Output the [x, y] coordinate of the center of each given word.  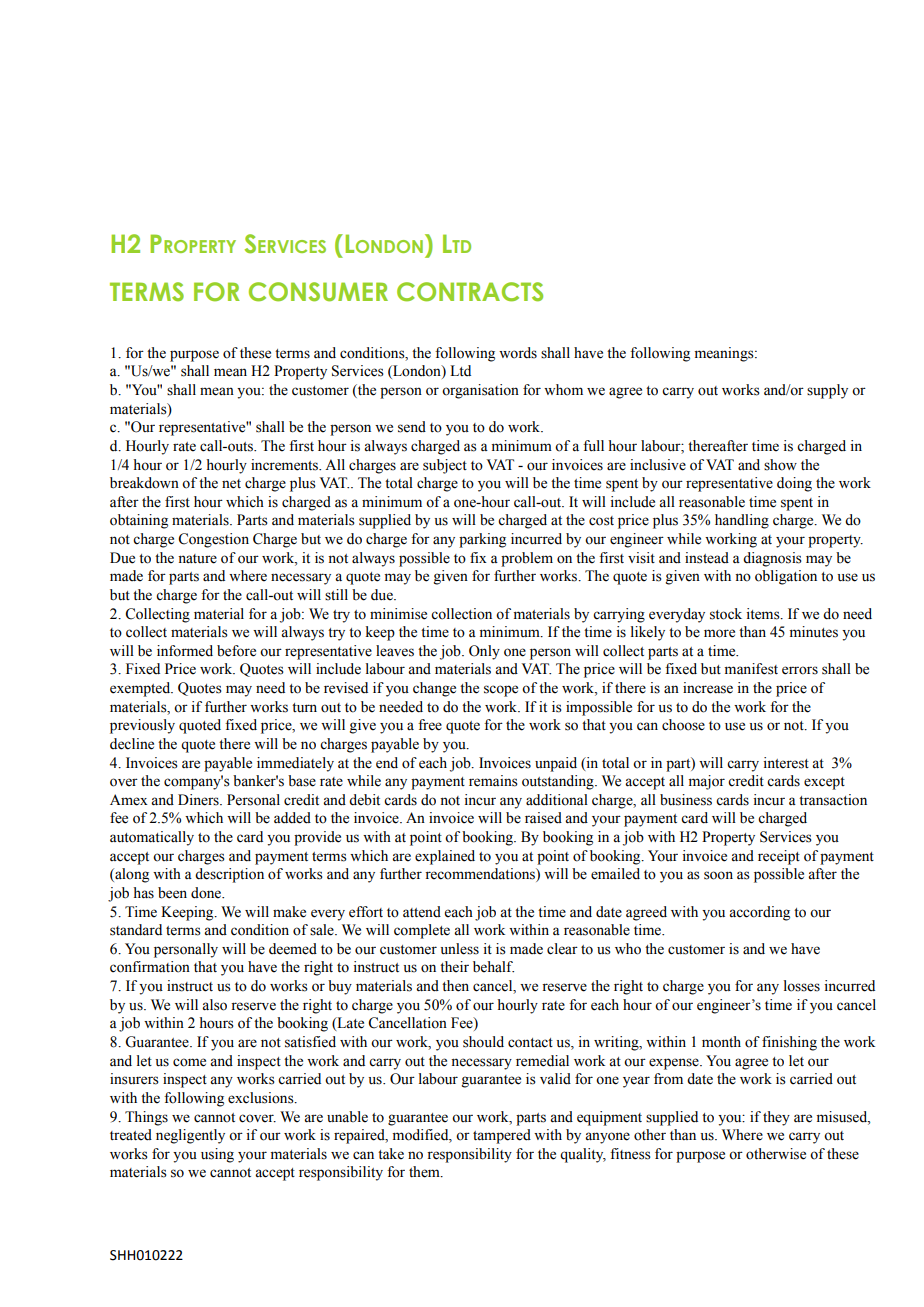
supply [827, 391]
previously [142, 726]
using [217, 1155]
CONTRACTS [470, 292]
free [430, 725]
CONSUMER [318, 292]
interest [786, 763]
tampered [502, 1136]
